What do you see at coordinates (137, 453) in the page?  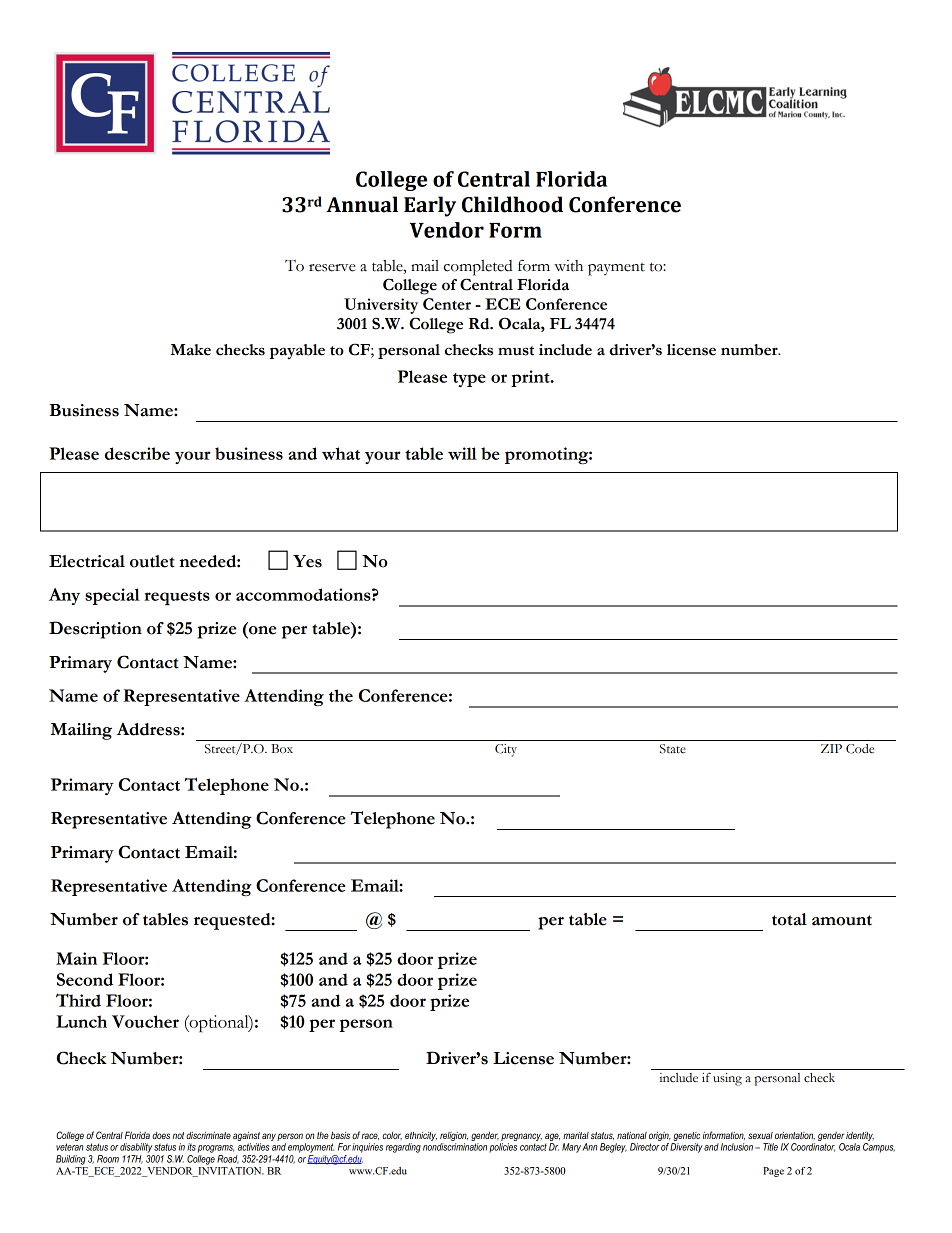 I see `describe` at bounding box center [137, 453].
